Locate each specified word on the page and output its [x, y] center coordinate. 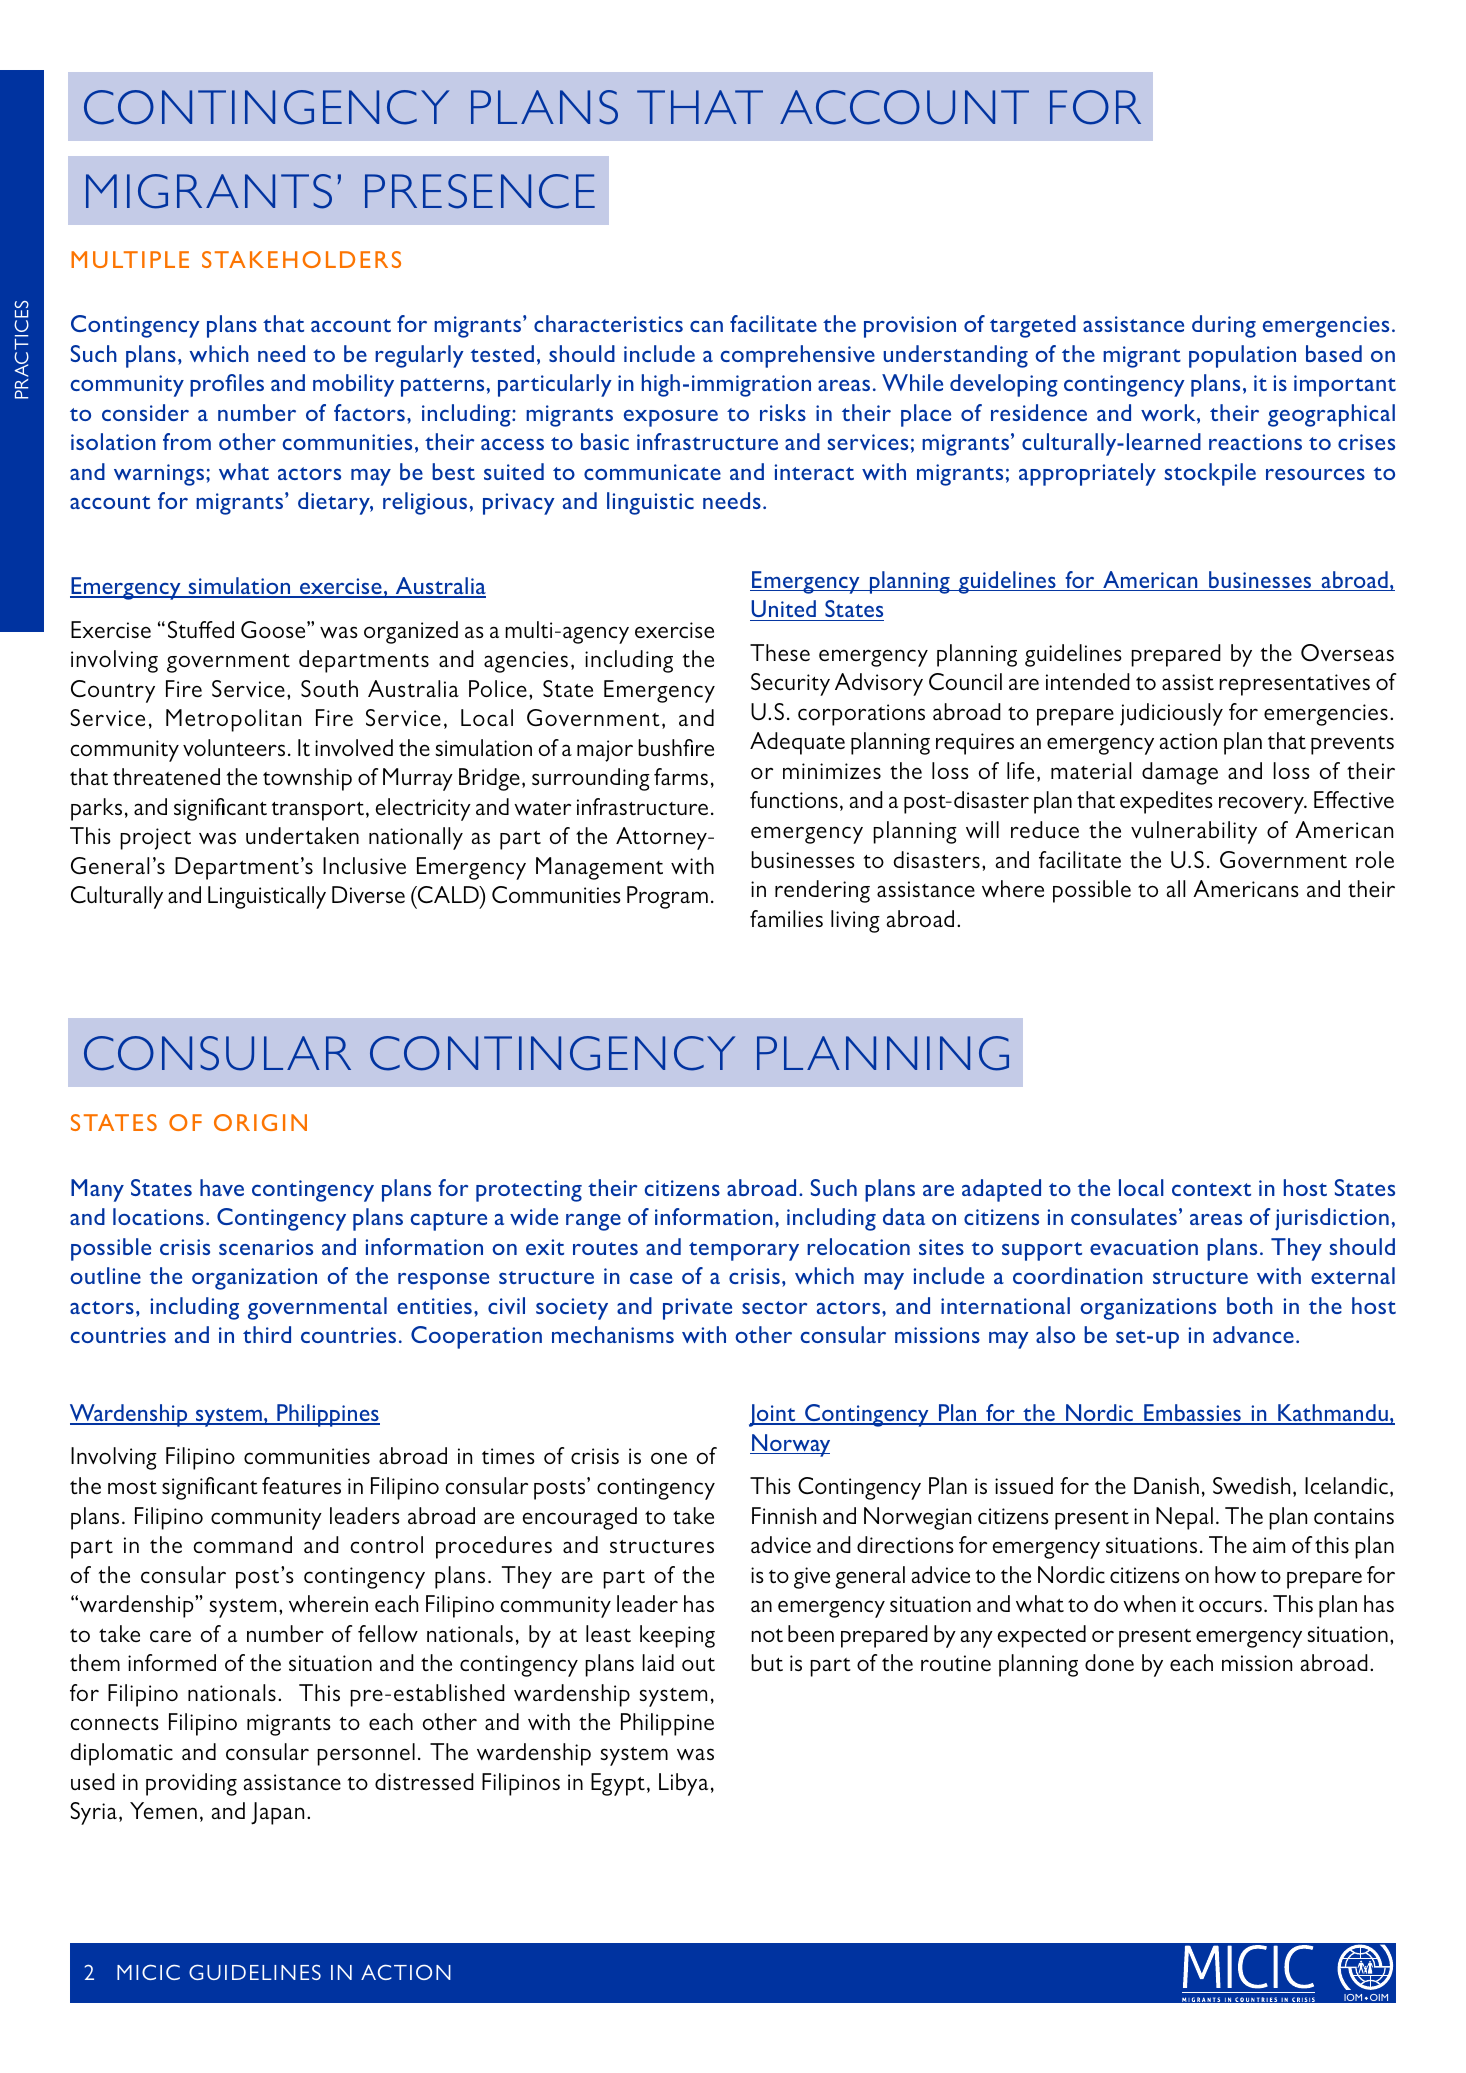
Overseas [1347, 652]
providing [191, 1784]
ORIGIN [260, 1122]
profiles [227, 385]
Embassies [1192, 1414]
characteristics [608, 323]
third [267, 1334]
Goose [274, 629]
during [1224, 326]
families [786, 918]
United [783, 608]
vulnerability [1194, 832]
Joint [773, 1415]
